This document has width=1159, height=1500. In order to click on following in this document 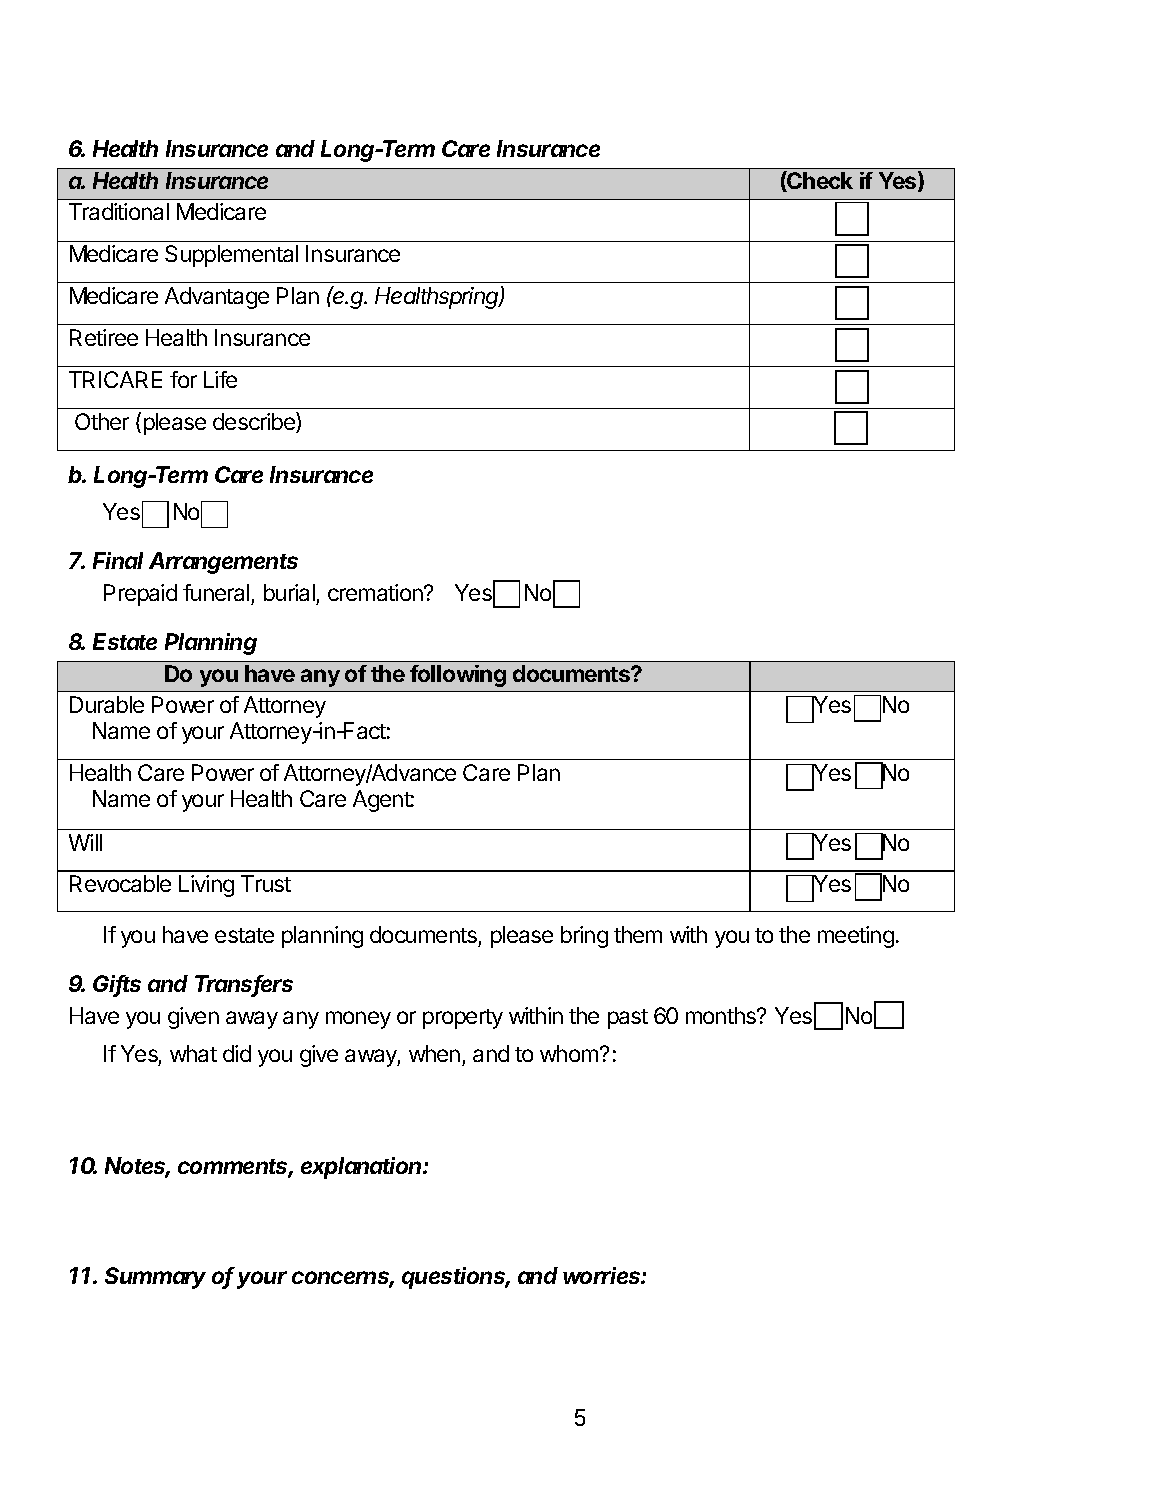, I will do `click(458, 676)`.
